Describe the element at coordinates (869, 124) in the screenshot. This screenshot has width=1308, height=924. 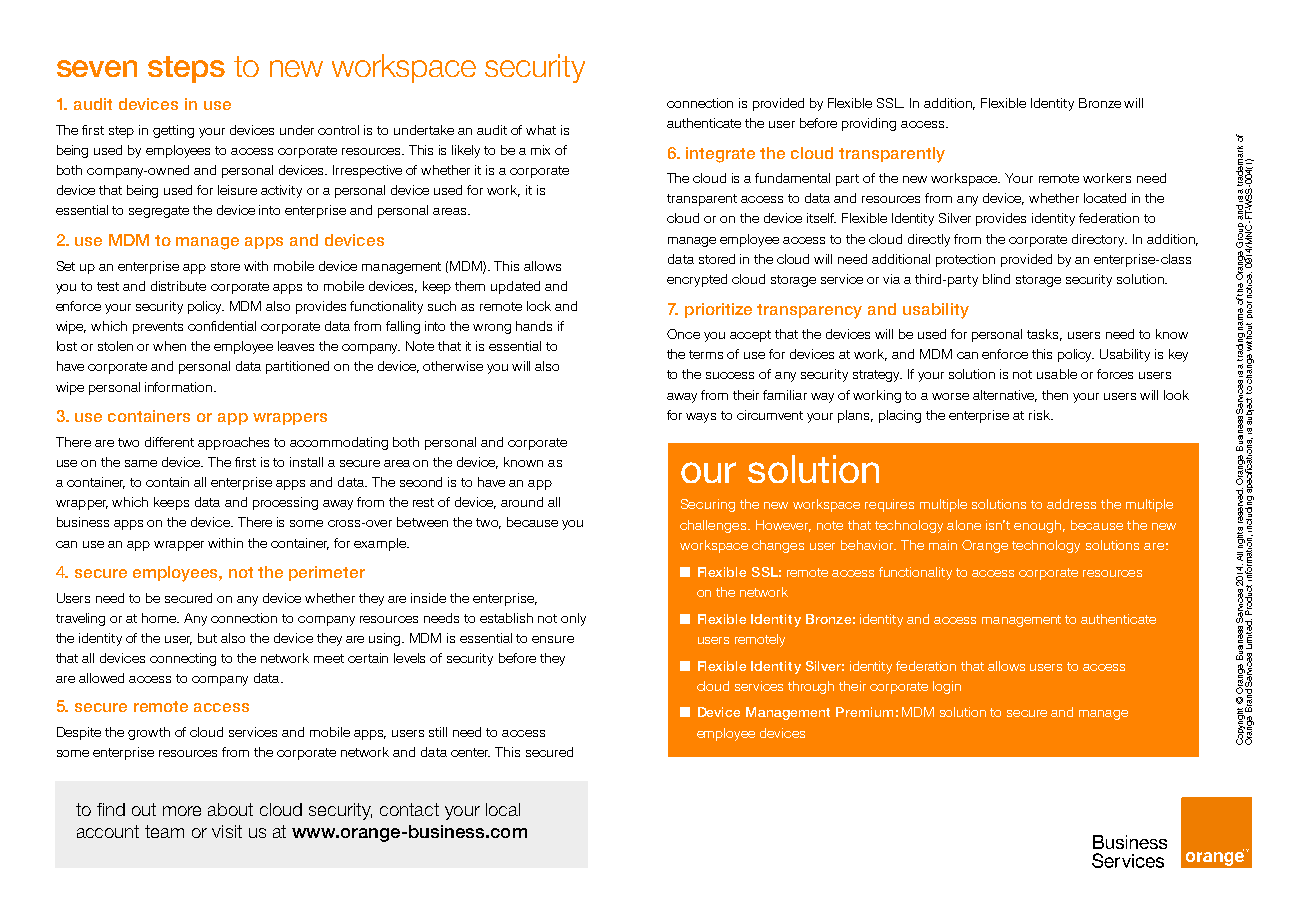
I see `providing` at that location.
